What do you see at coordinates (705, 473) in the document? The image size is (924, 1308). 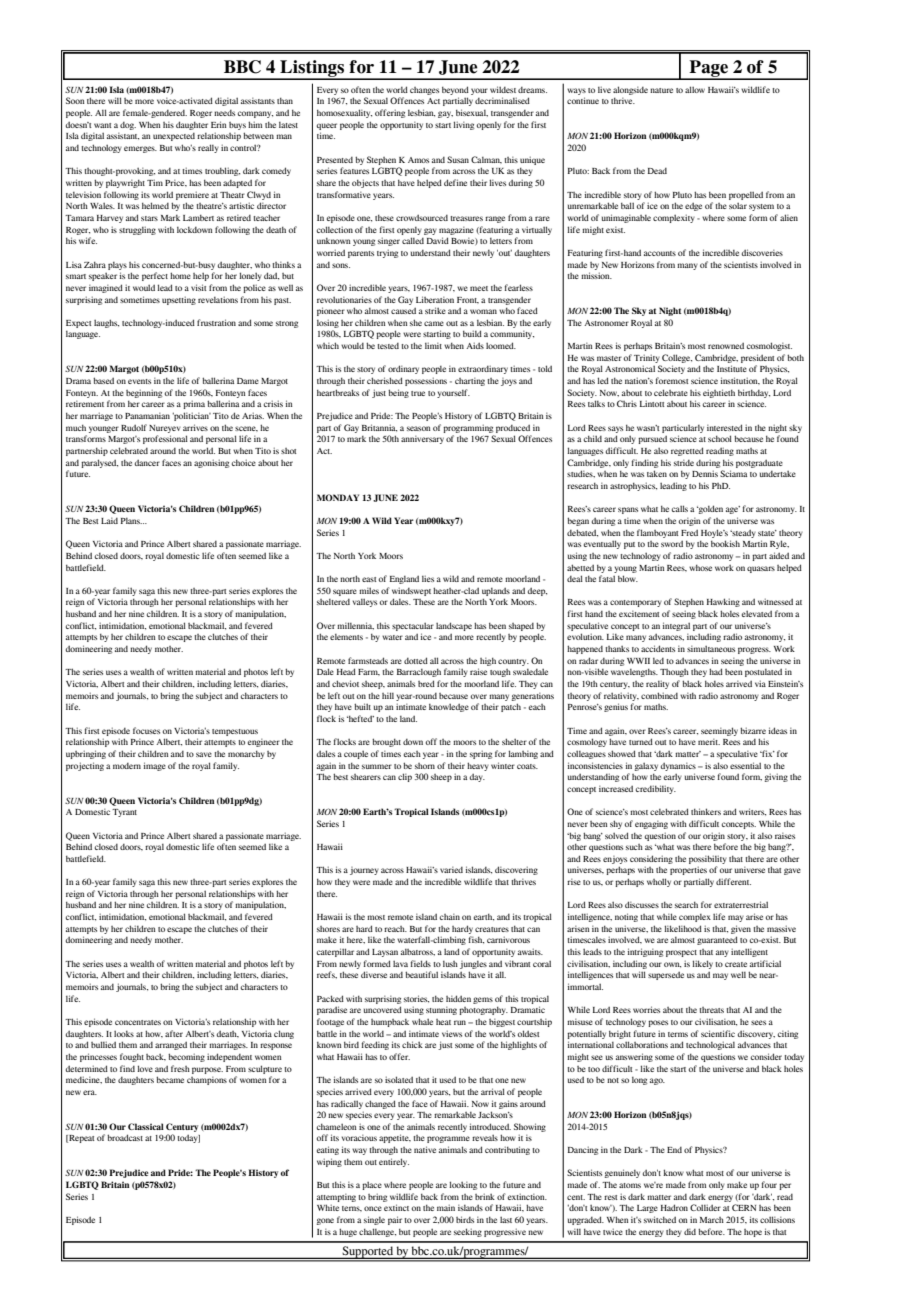 I see `Dennis` at bounding box center [705, 473].
